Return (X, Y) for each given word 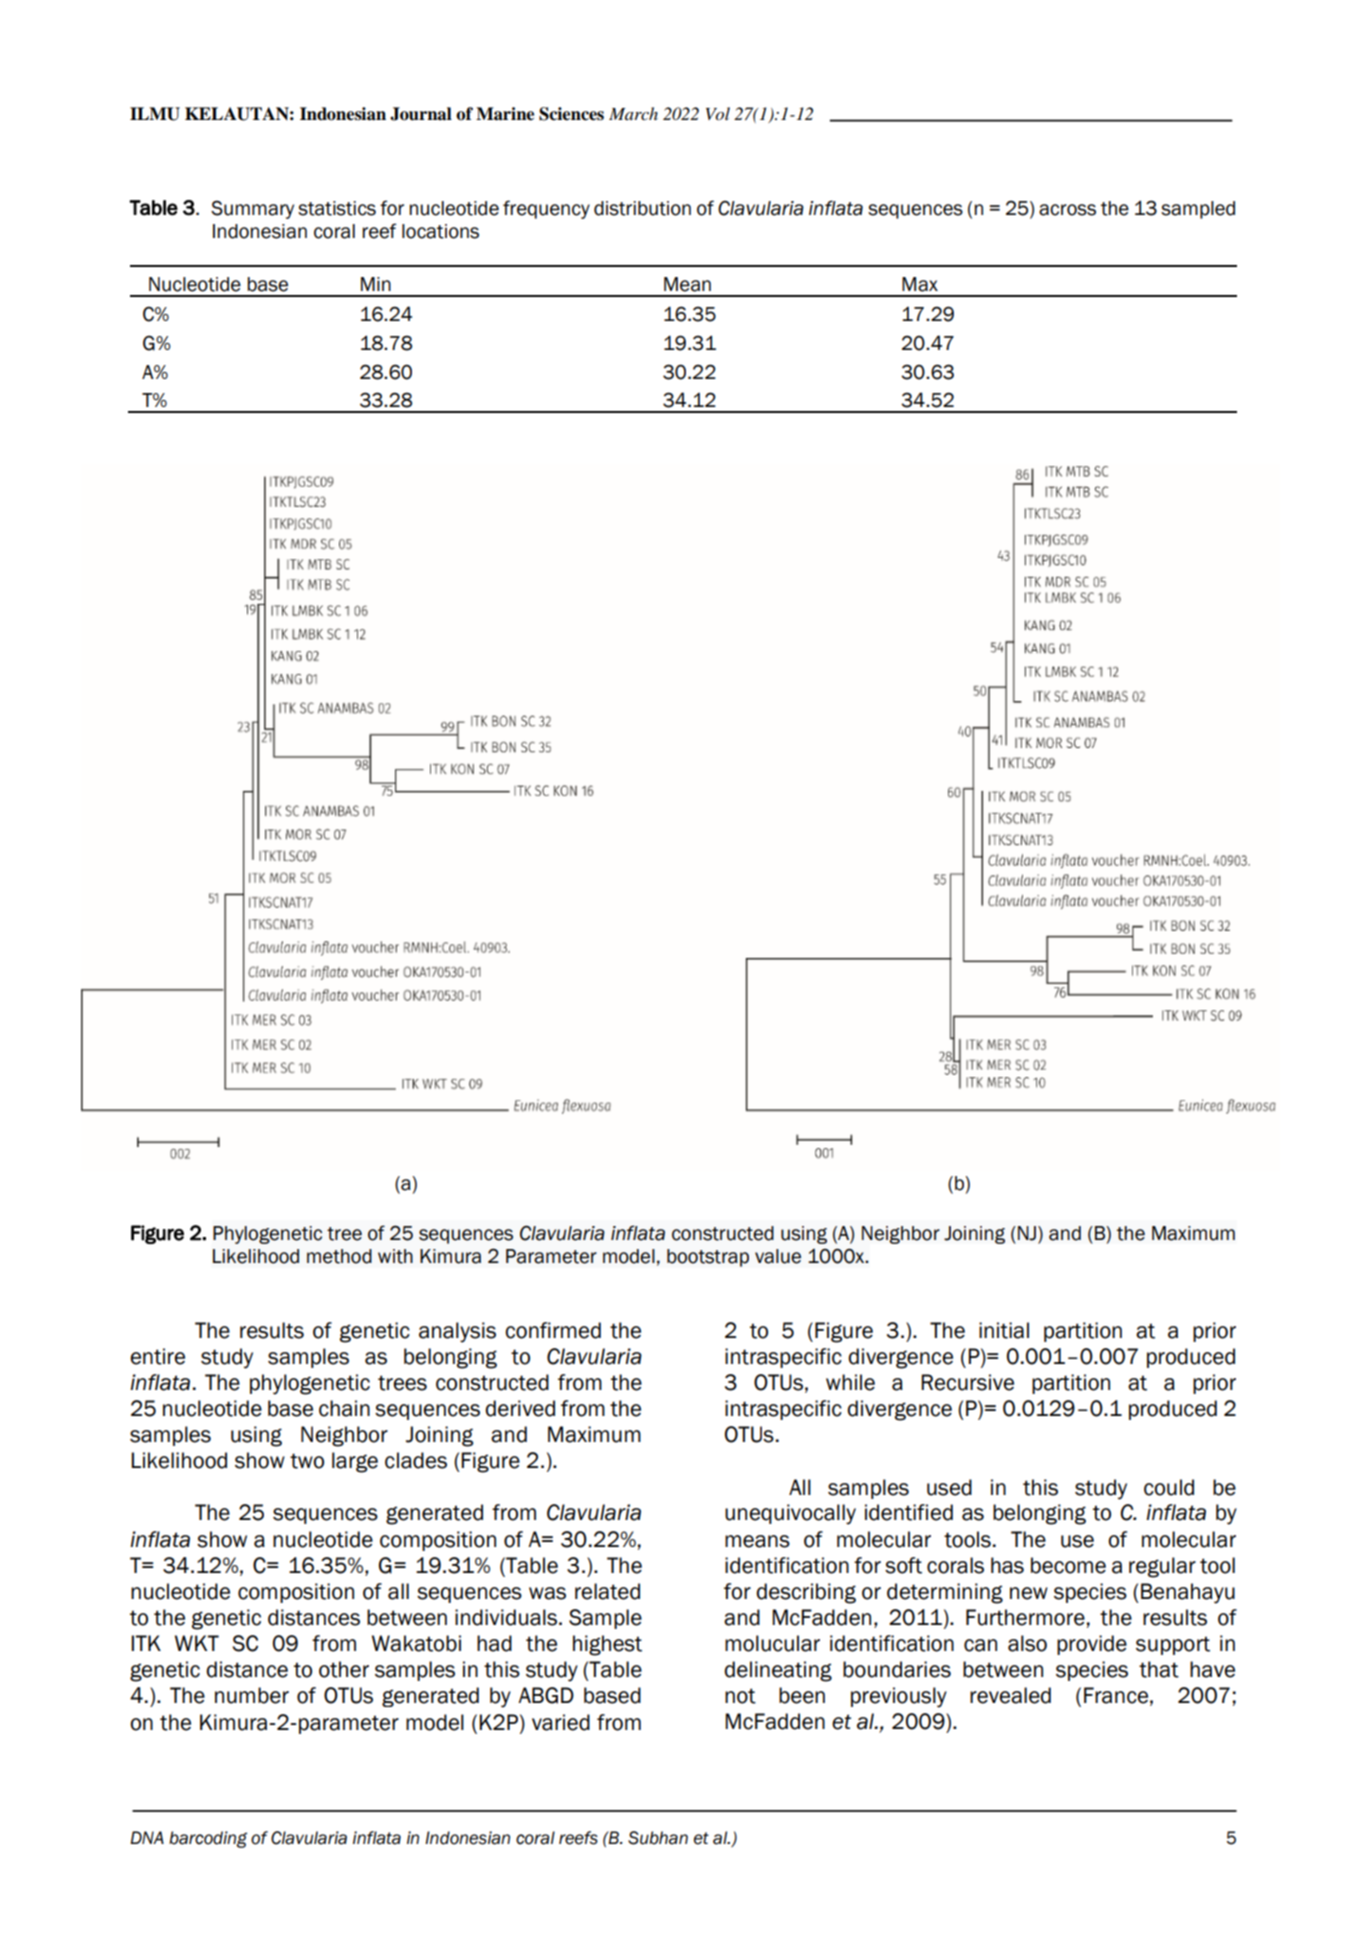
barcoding (208, 1839)
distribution (642, 208)
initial (1004, 1330)
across (1067, 210)
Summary (252, 209)
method (339, 1256)
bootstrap (708, 1258)
